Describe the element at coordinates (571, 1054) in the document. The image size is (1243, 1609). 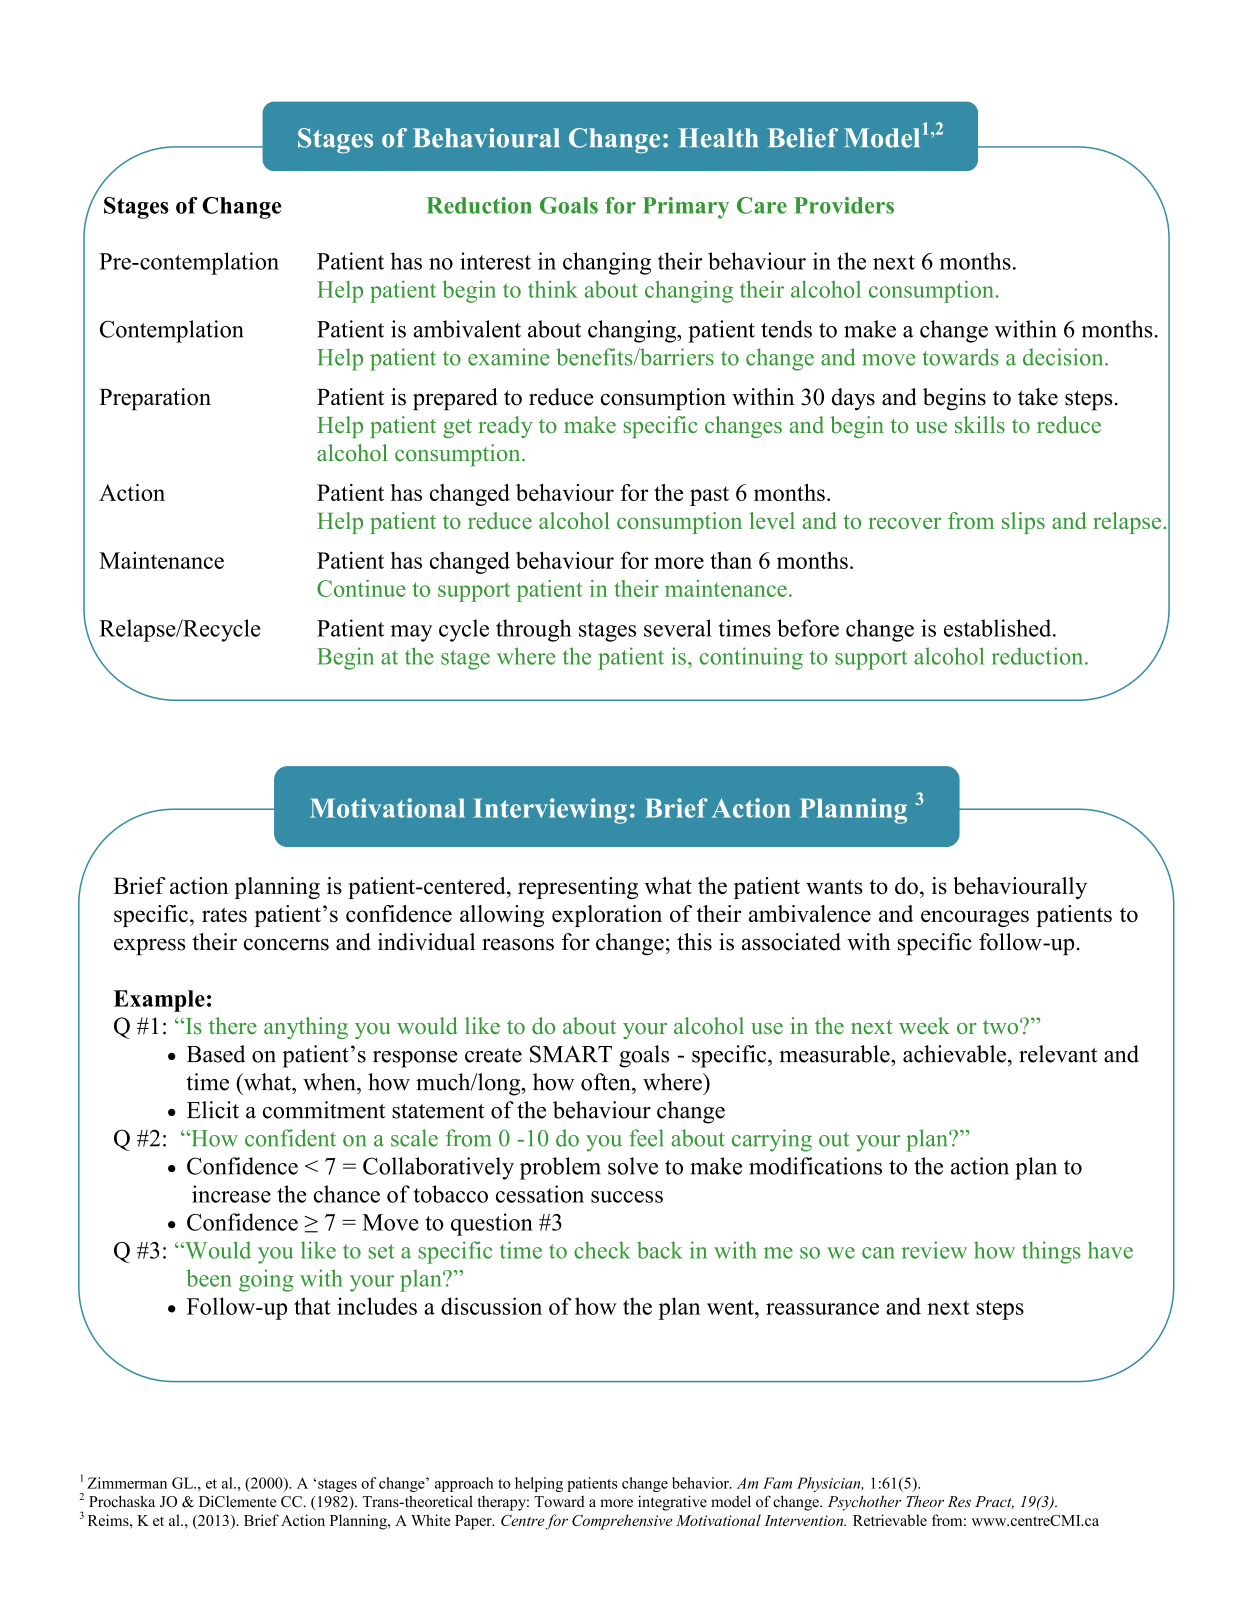
I see `SMART` at that location.
